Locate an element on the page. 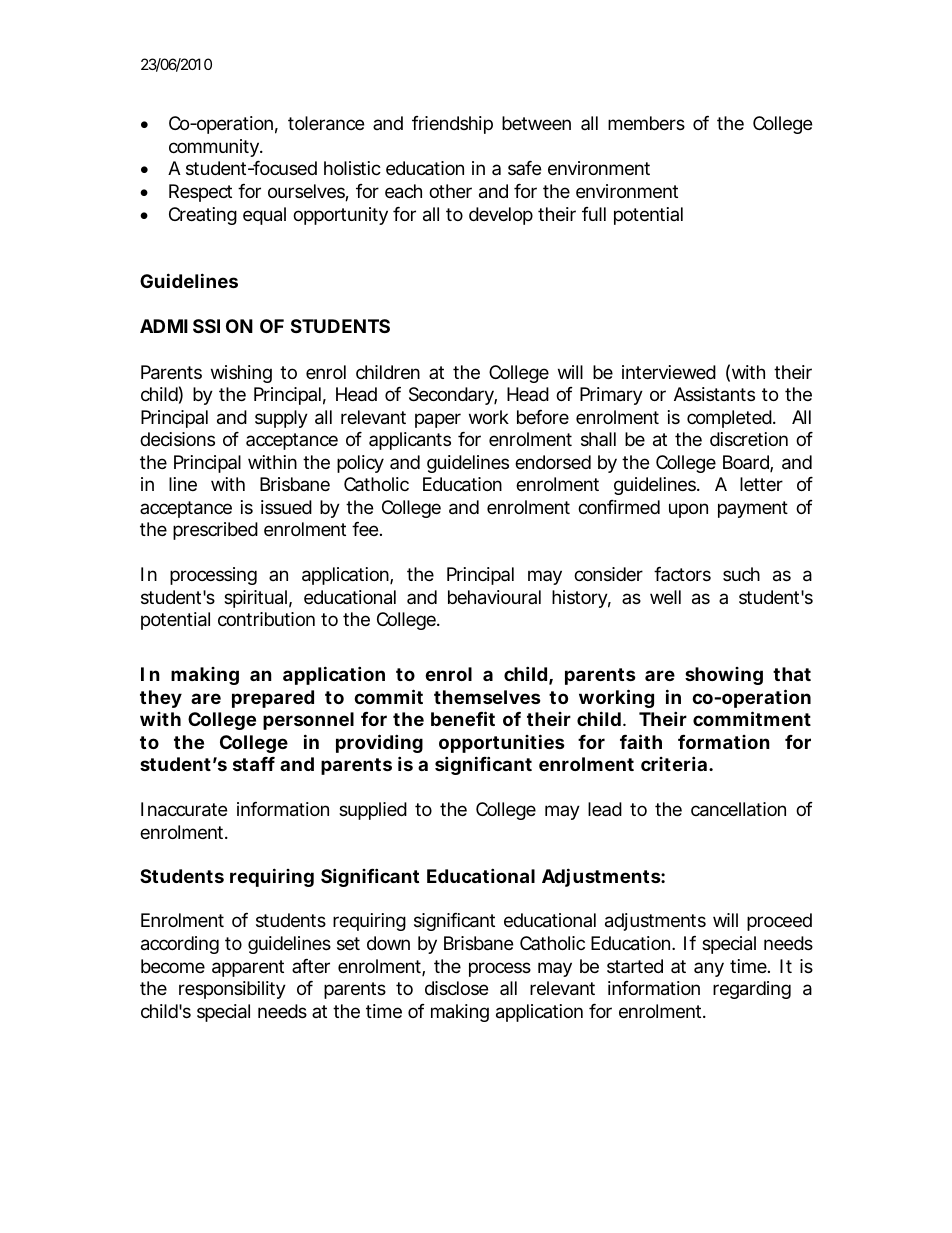 The height and width of the page is (1233, 952). opportunities is located at coordinates (502, 743).
